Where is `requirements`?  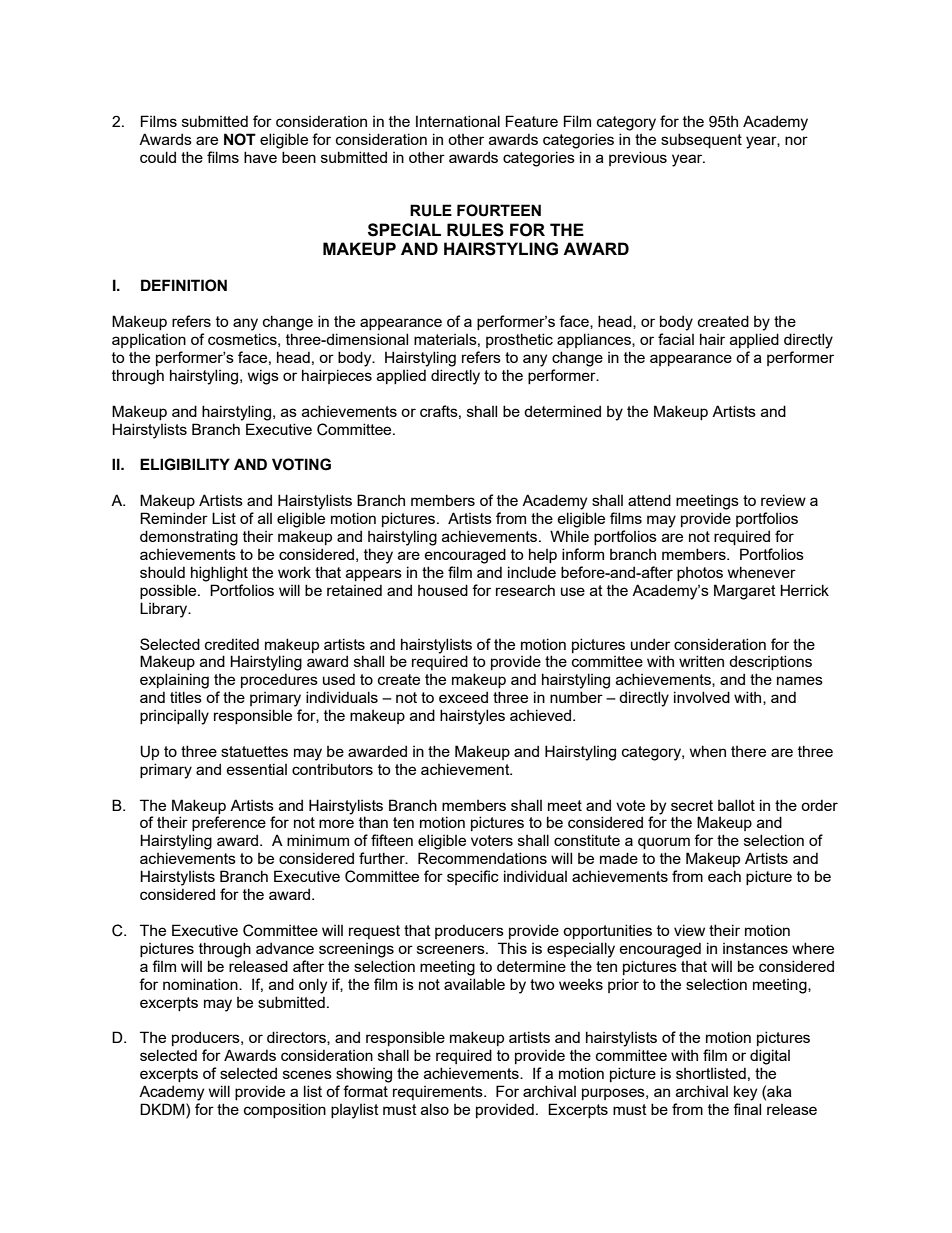 requirements is located at coordinates (439, 1093).
